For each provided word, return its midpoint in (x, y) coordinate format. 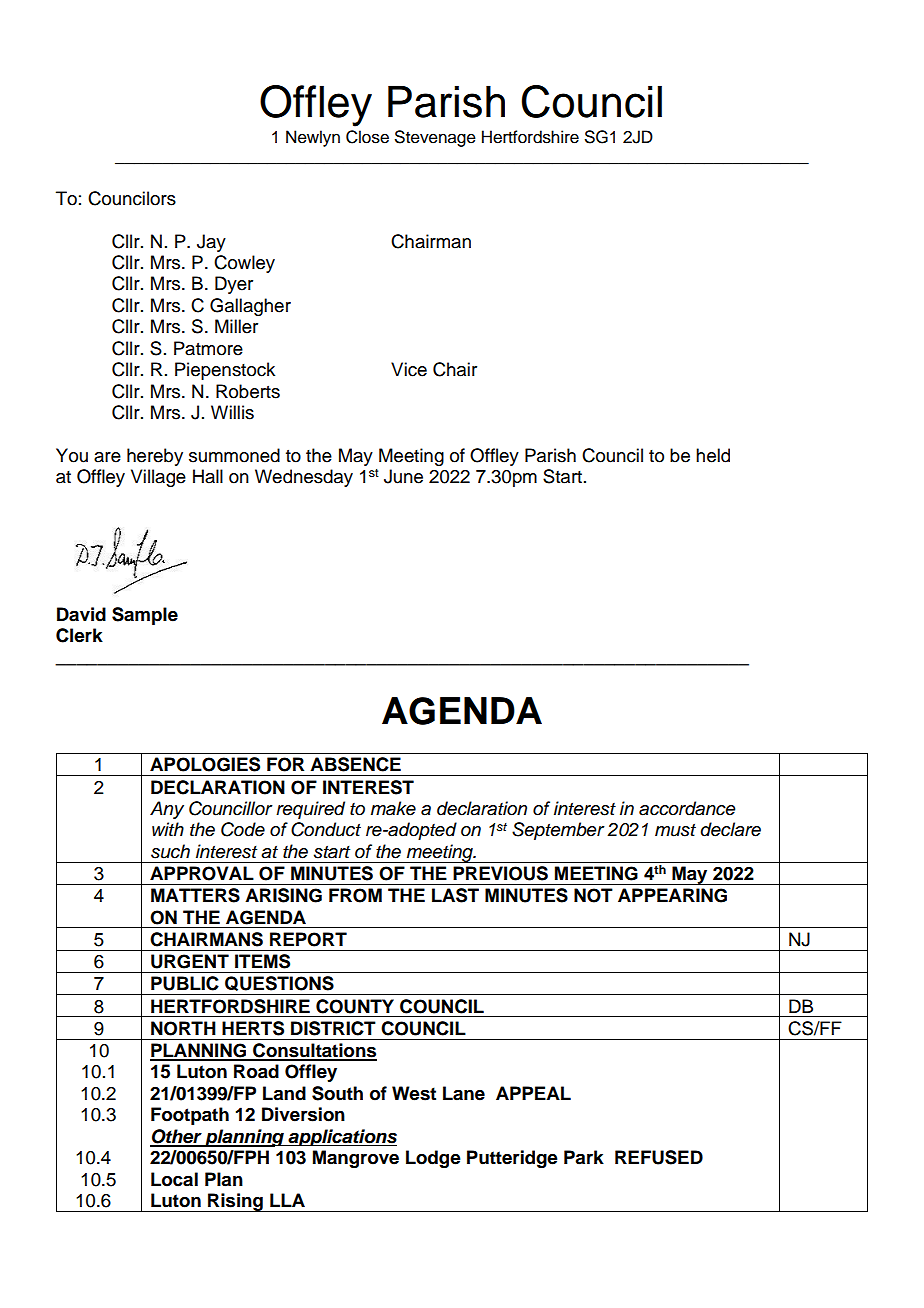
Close (367, 137)
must (675, 830)
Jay (211, 243)
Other (177, 1137)
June (403, 476)
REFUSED (659, 1157)
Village (158, 478)
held (713, 455)
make (393, 808)
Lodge (433, 1159)
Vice (409, 369)
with (168, 829)
